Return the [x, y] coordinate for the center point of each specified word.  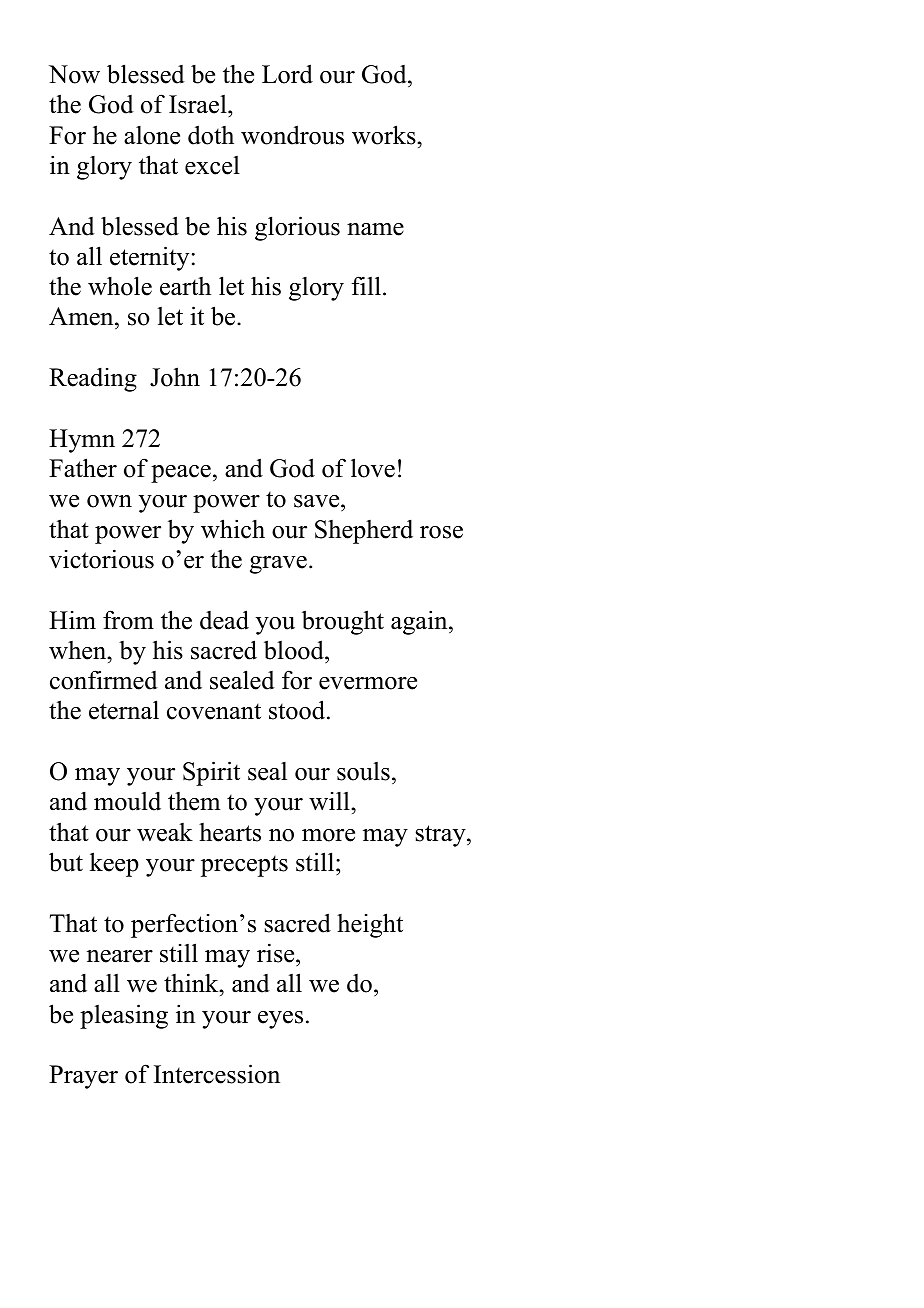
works [385, 135]
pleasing [124, 1016]
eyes [280, 1020]
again [420, 622]
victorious [101, 559]
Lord [287, 74]
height [370, 925]
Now [74, 74]
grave [278, 565]
